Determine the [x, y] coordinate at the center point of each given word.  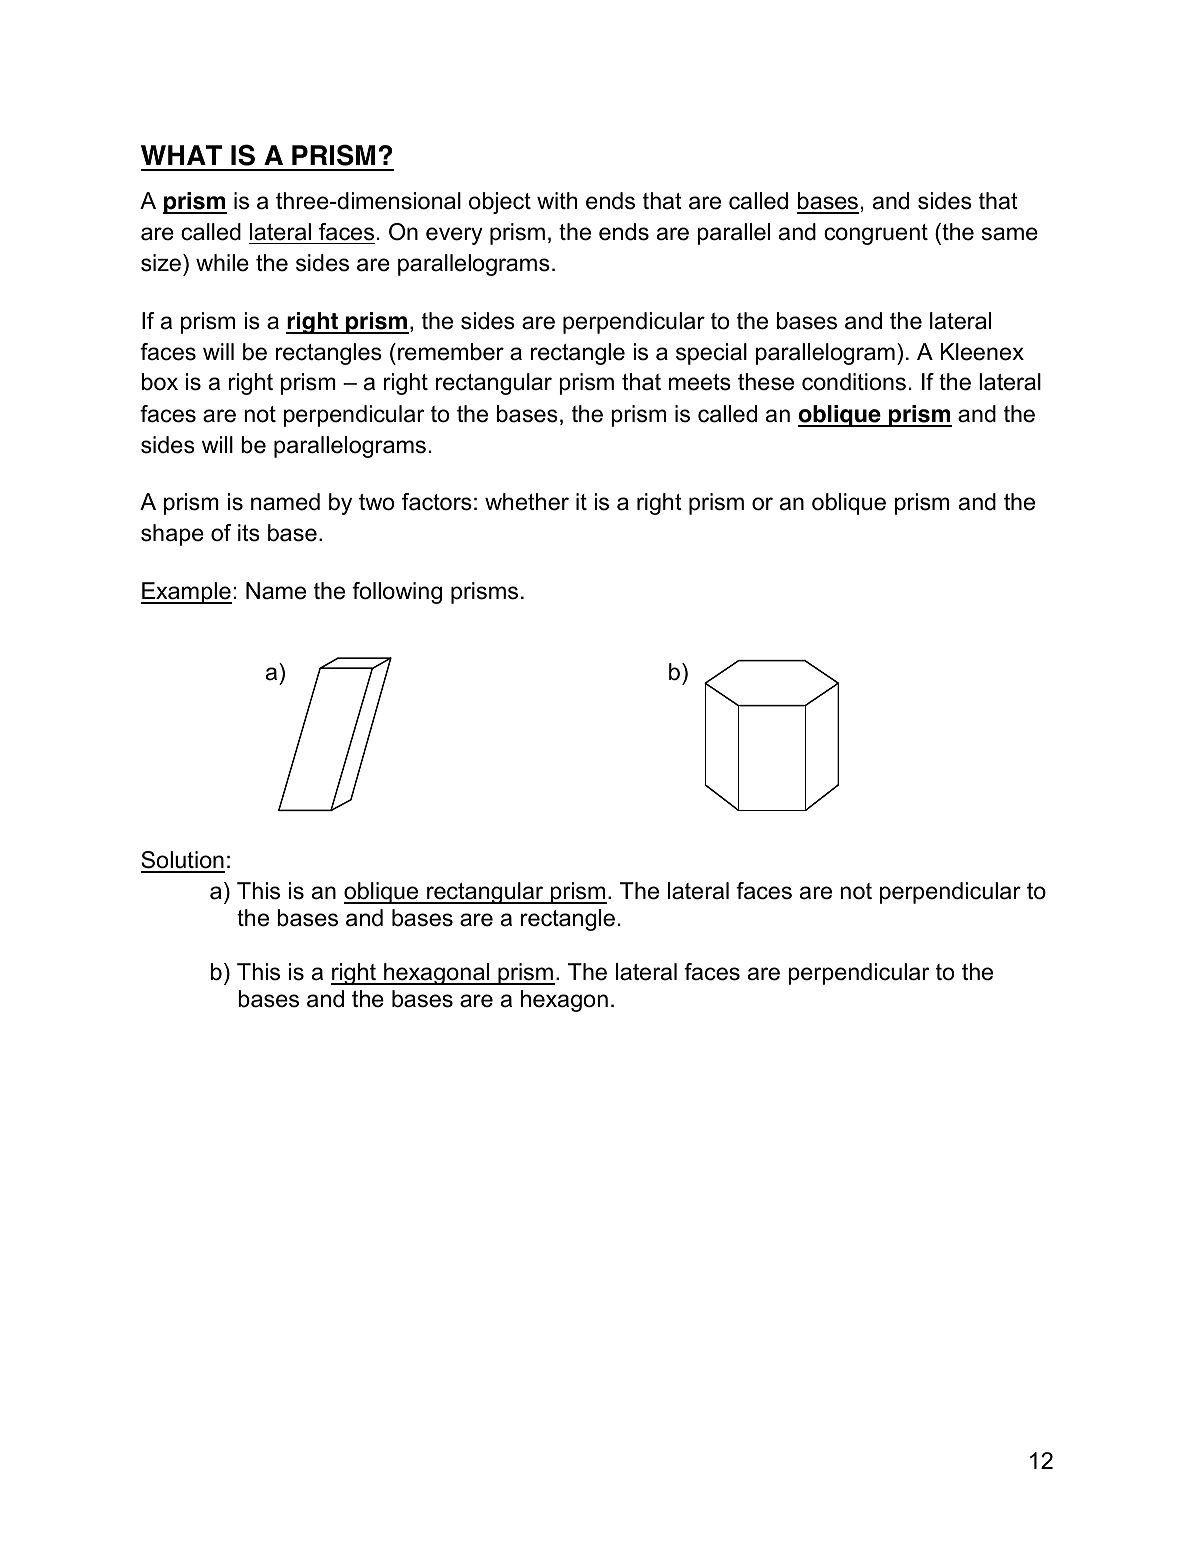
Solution [183, 861]
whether [527, 502]
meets [700, 382]
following [397, 593]
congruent [876, 234]
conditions [854, 382]
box [160, 382]
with [557, 200]
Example [186, 593]
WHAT [181, 155]
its [249, 533]
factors [437, 502]
